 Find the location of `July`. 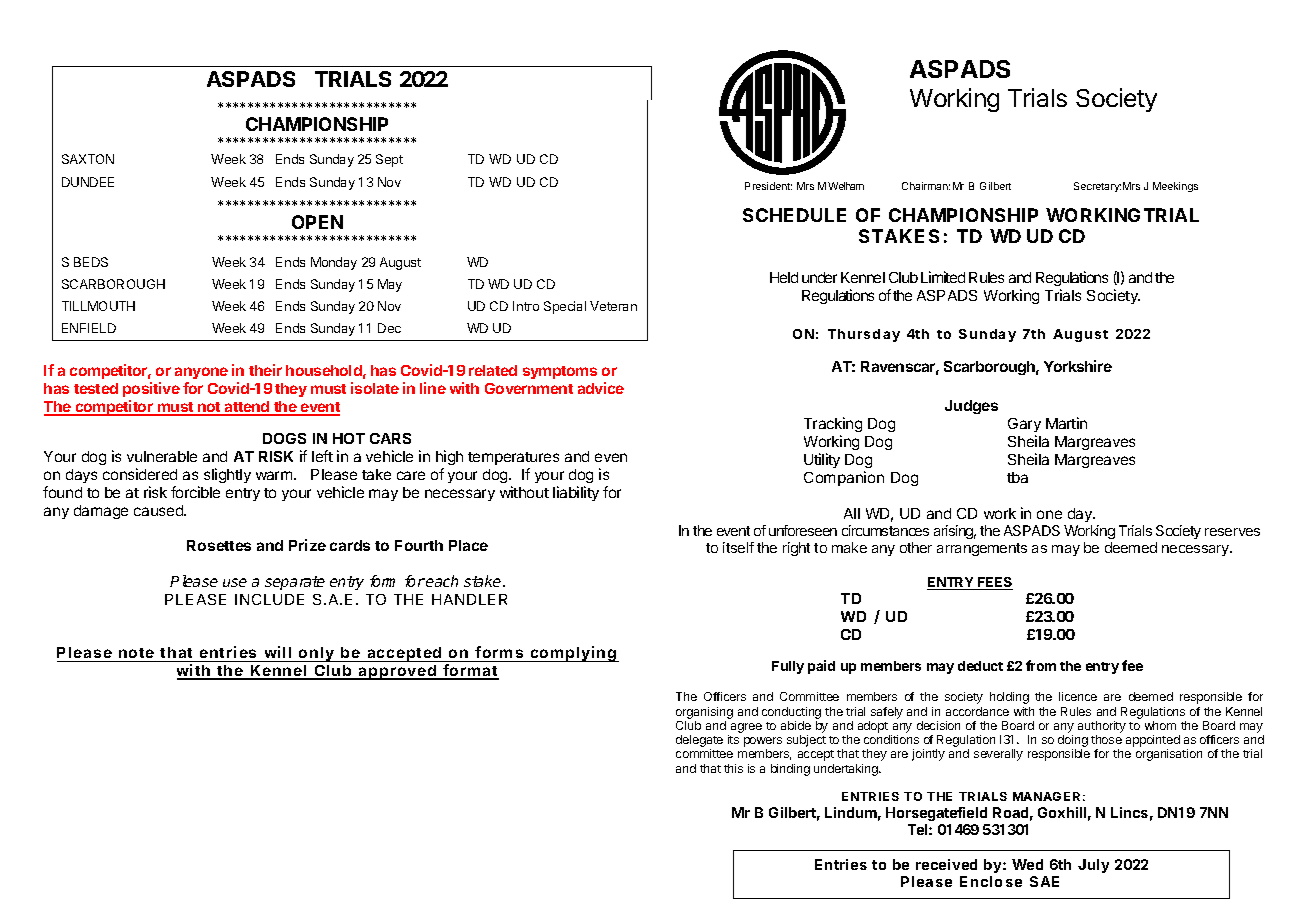

July is located at coordinates (1093, 866).
